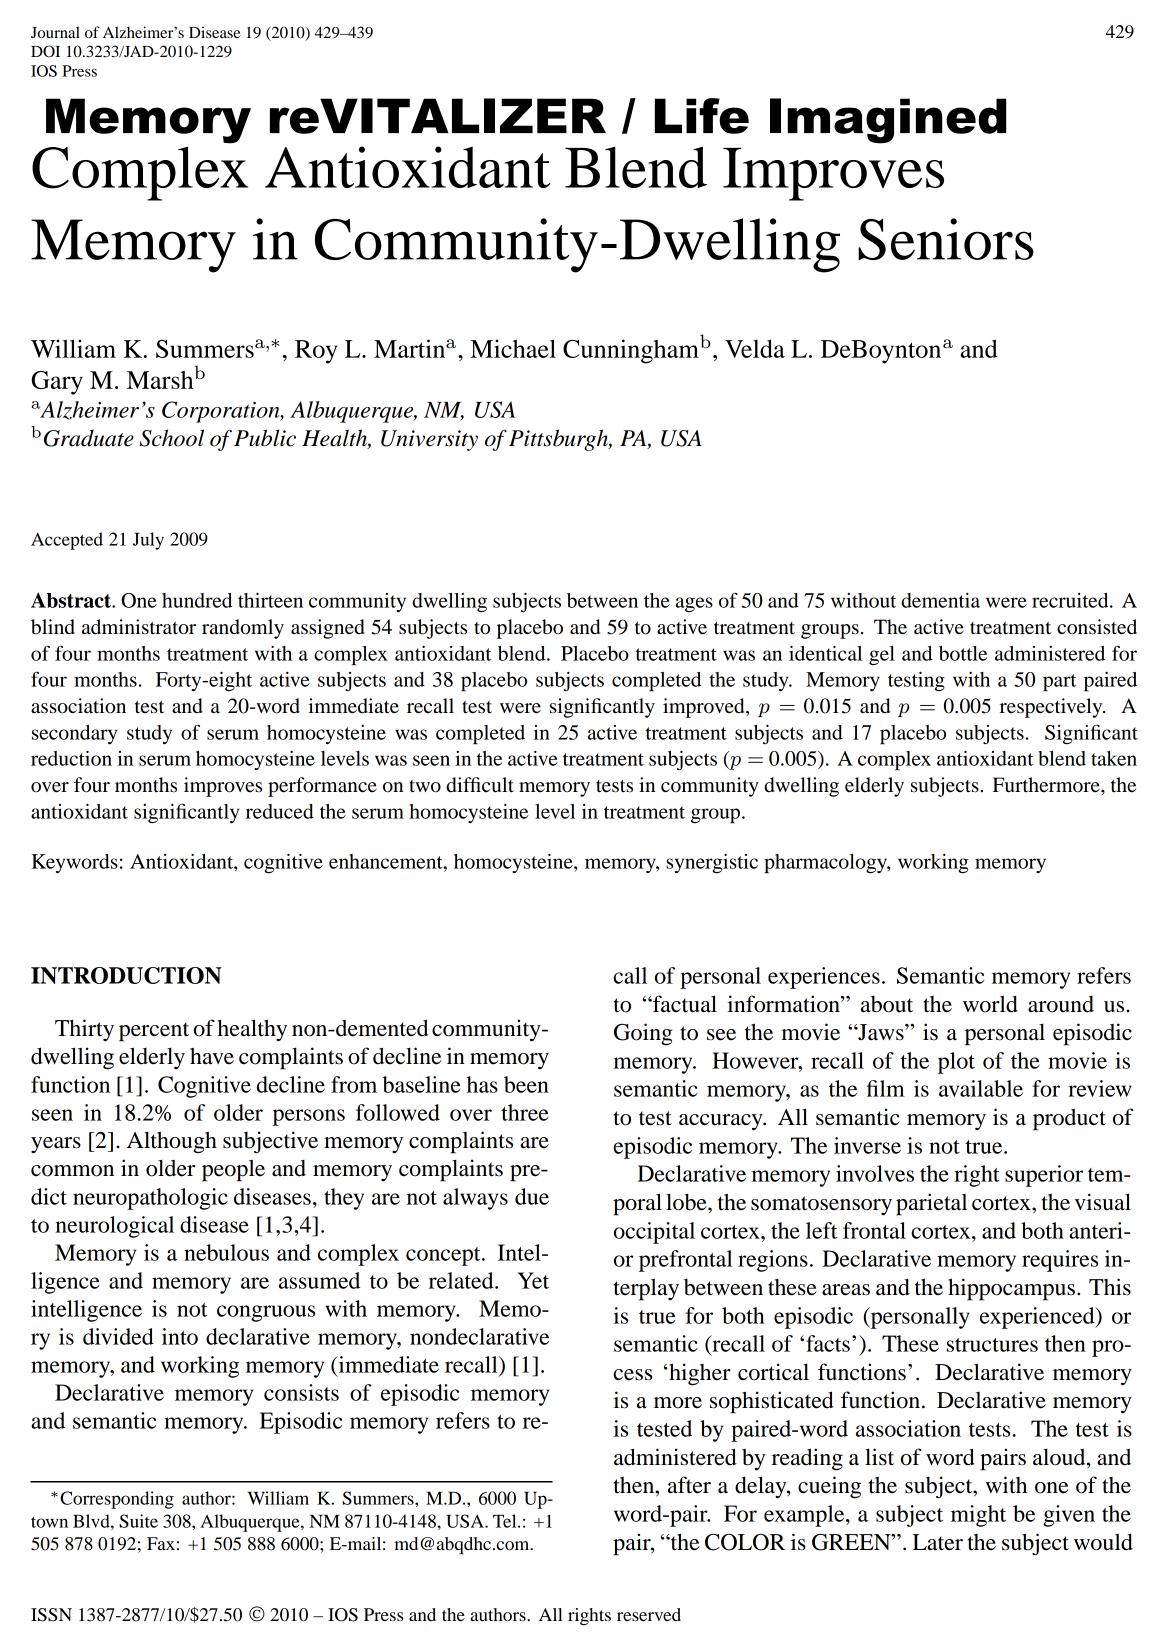 This screenshot has width=1170, height=1634. What do you see at coordinates (233, 1170) in the screenshot?
I see `people` at bounding box center [233, 1170].
